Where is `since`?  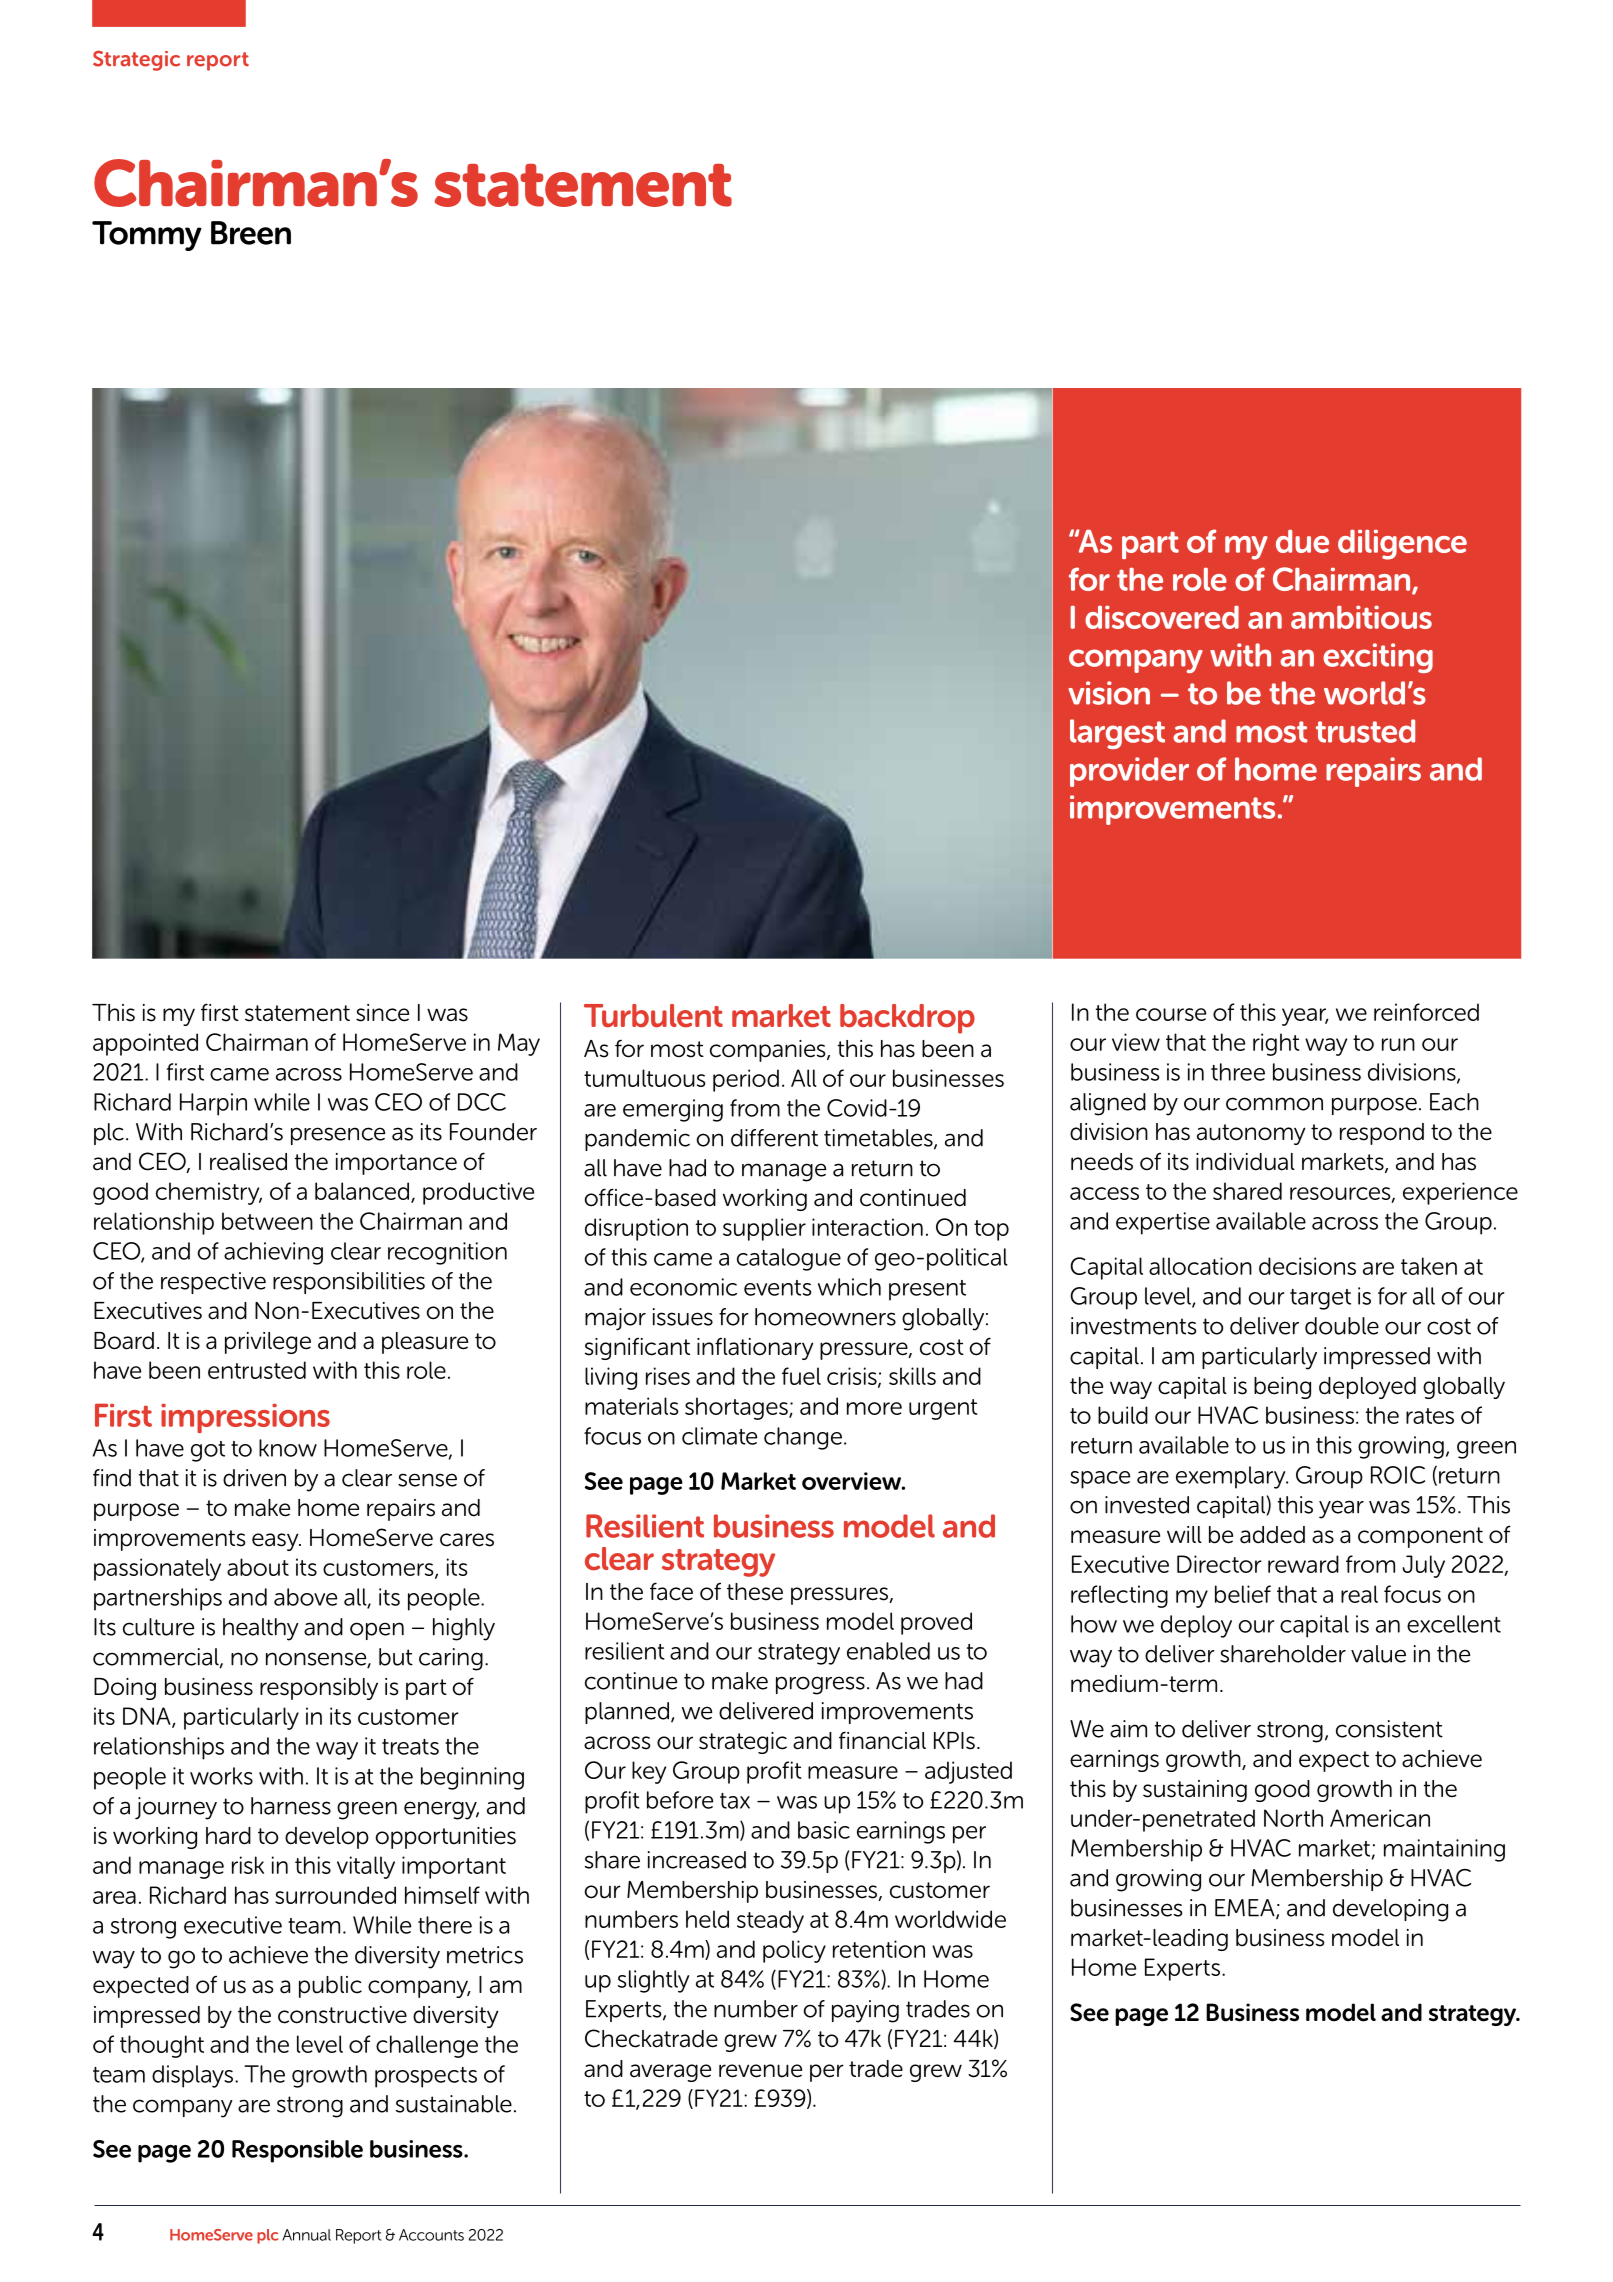
since is located at coordinates (382, 1013).
